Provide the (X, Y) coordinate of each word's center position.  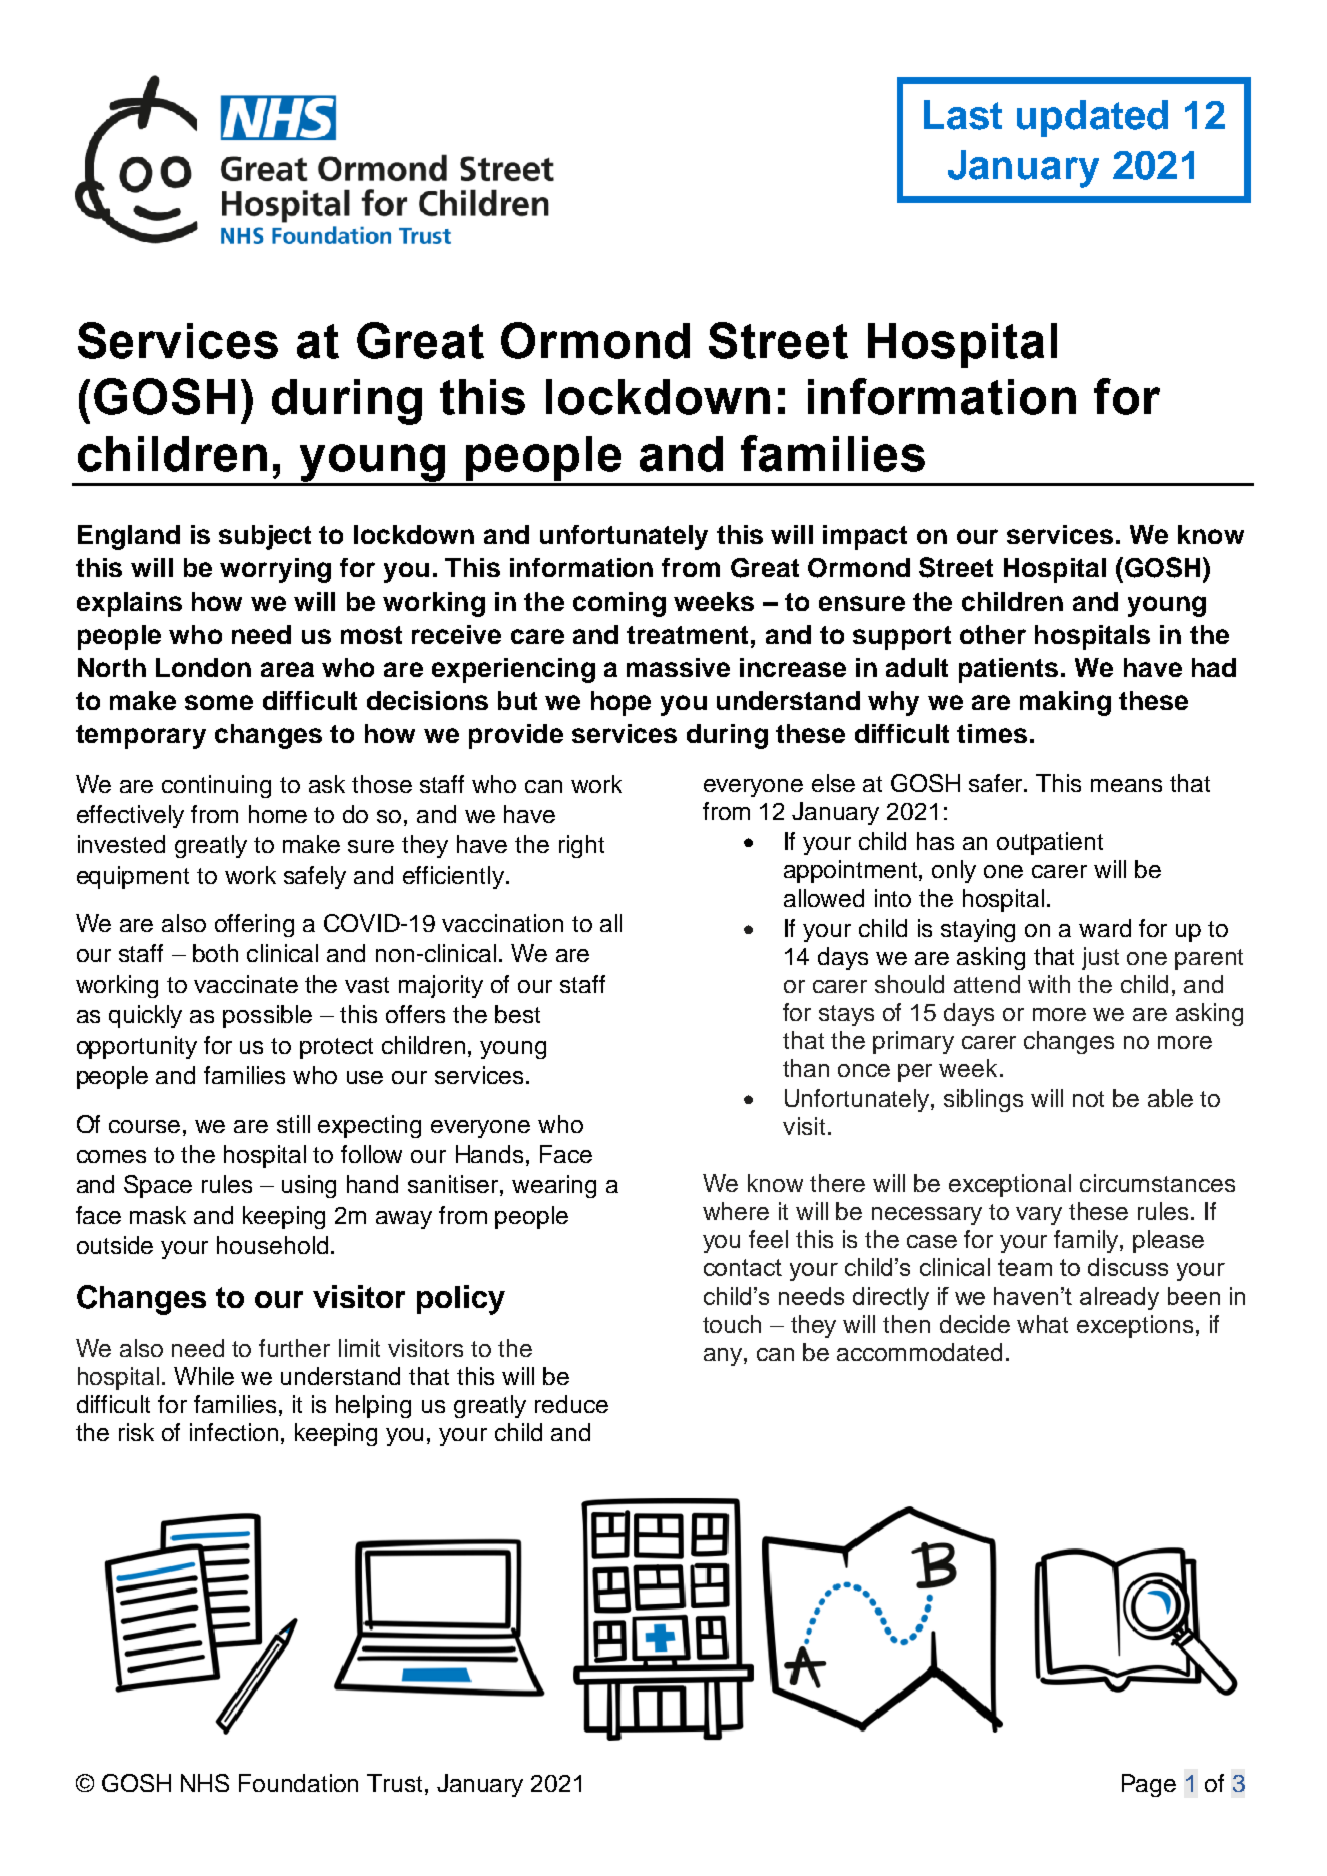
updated (1092, 118)
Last (963, 115)
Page (1149, 1785)
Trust (394, 1783)
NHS (205, 1783)
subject (265, 537)
